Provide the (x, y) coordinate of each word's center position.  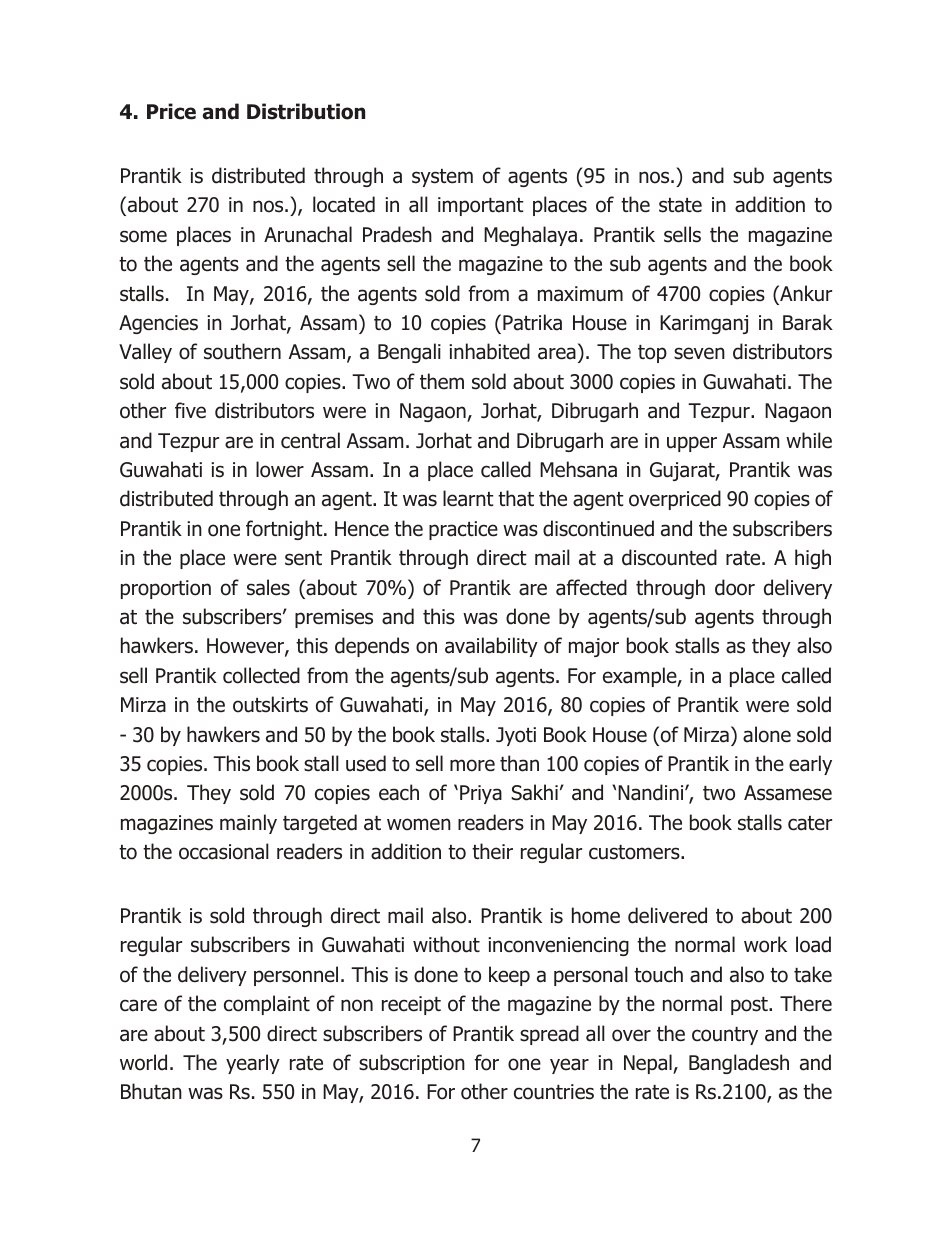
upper (692, 444)
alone (767, 734)
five (190, 410)
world (143, 1062)
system (442, 178)
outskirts (270, 704)
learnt (468, 498)
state (680, 205)
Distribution (306, 111)
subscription (412, 1064)
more (472, 765)
